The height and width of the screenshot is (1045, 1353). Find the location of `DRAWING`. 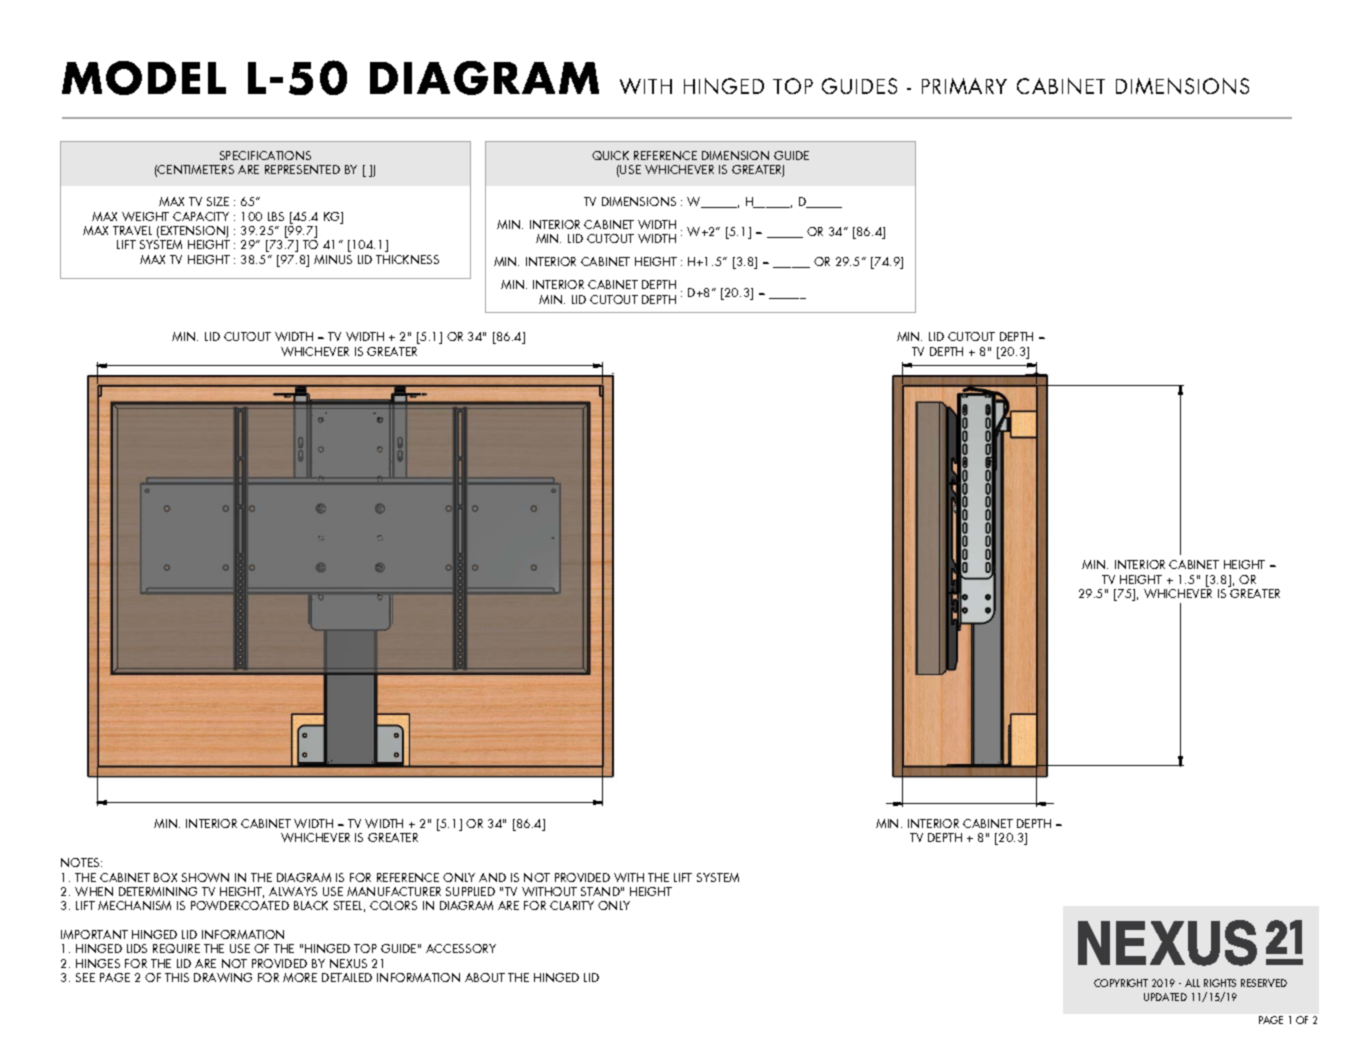

DRAWING is located at coordinates (223, 977).
